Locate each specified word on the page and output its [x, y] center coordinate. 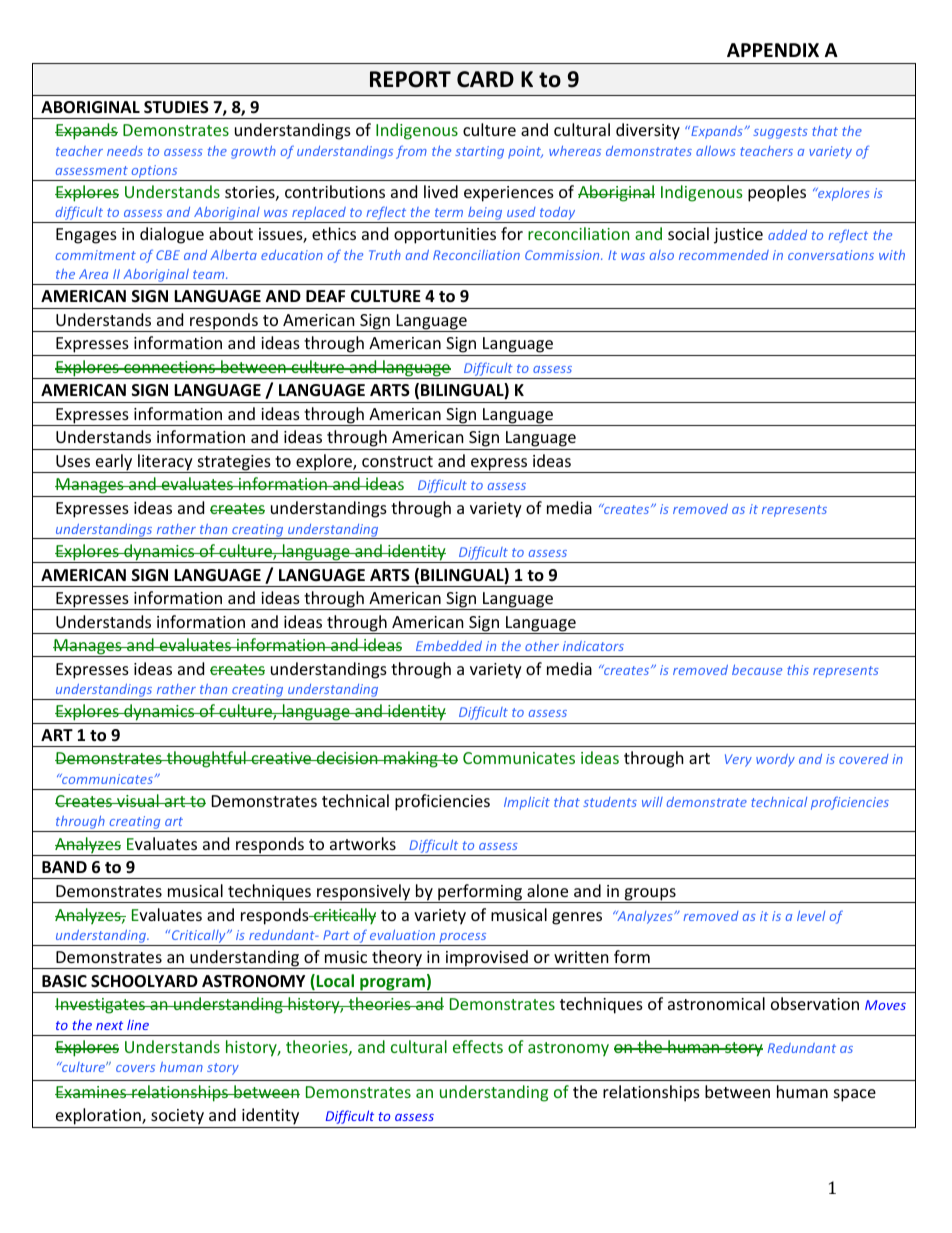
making [411, 759]
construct [397, 461]
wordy [775, 760]
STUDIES [176, 107]
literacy [165, 463]
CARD [485, 79]
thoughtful [206, 759]
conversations [831, 255]
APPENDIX [773, 50]
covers [135, 1068]
